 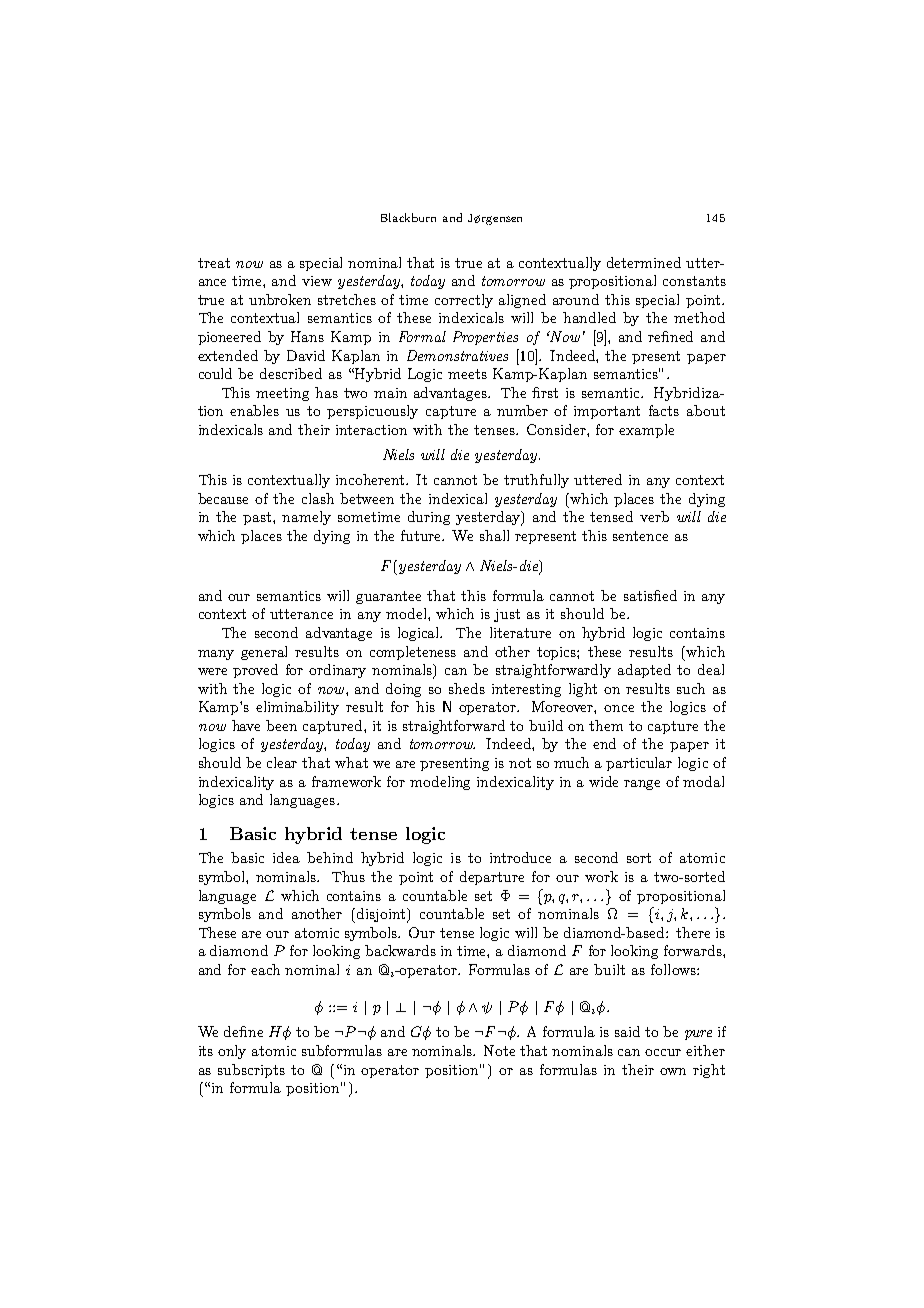 What do you see at coordinates (258, 518) in the image?
I see `past` at bounding box center [258, 518].
